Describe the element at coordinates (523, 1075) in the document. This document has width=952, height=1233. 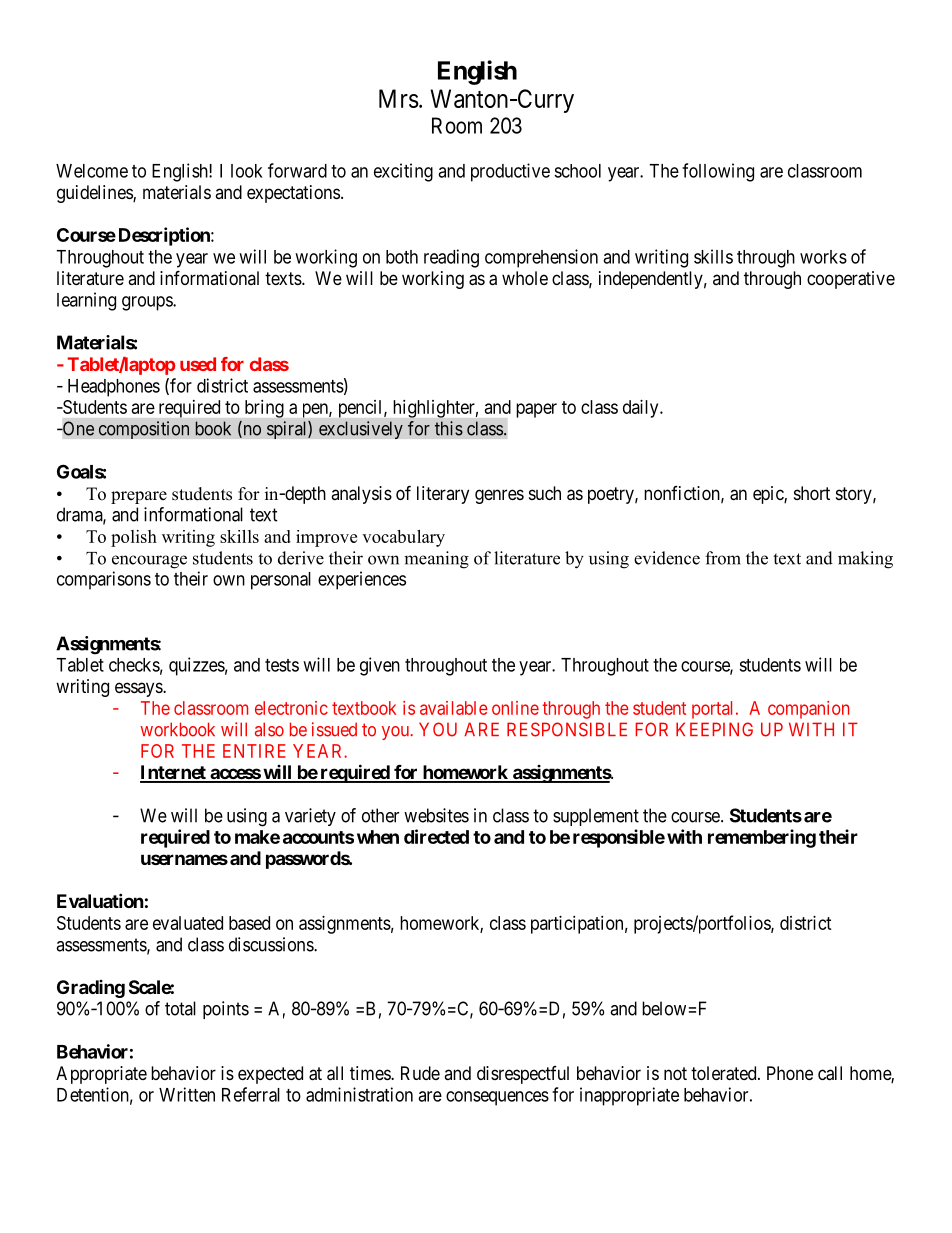
I see `disrespectful` at that location.
